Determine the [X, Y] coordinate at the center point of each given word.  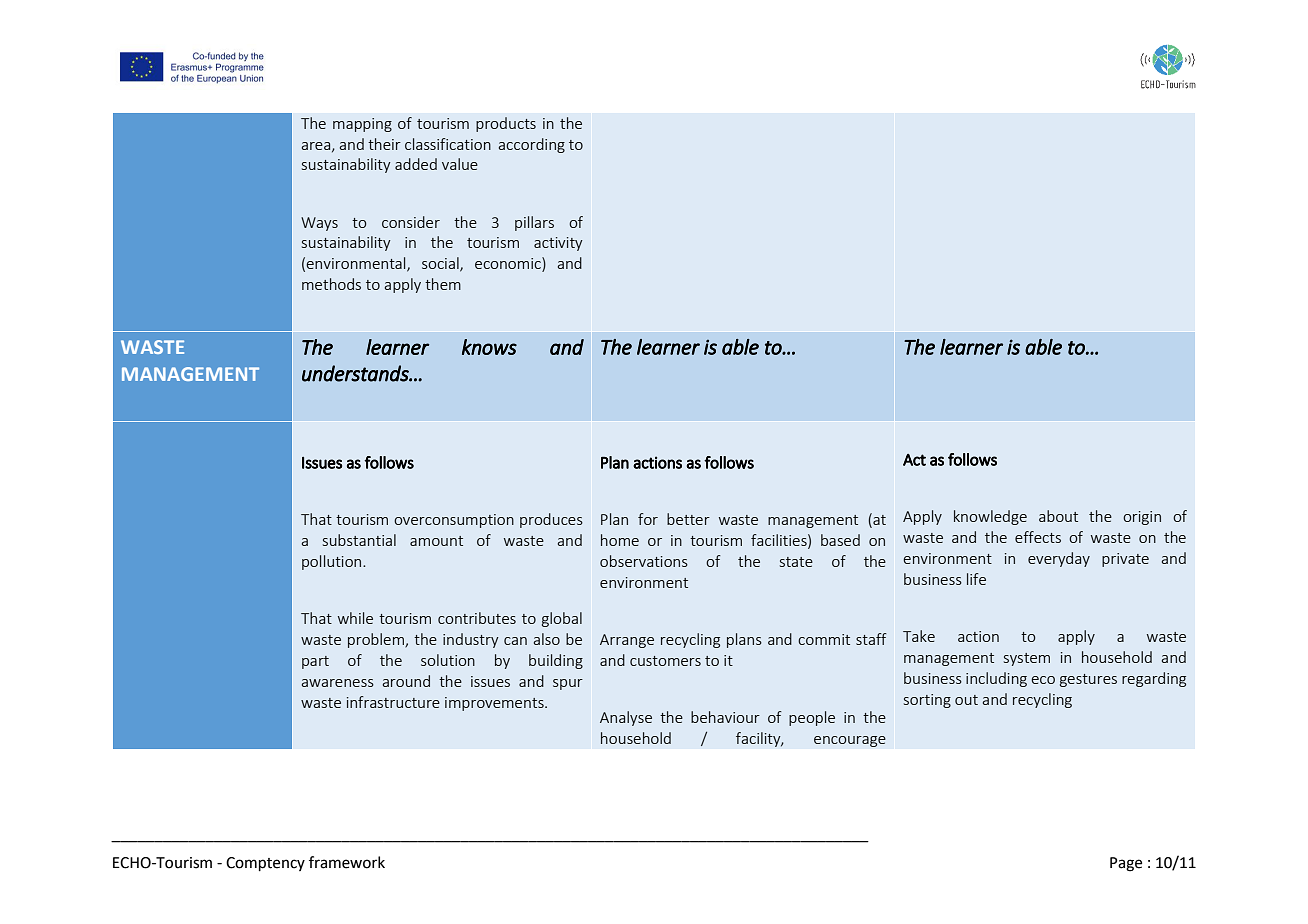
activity [558, 244]
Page [1126, 864]
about [1058, 516]
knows [489, 347]
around [406, 681]
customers [665, 661]
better [688, 519]
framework [347, 862]
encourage [850, 741]
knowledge [990, 517]
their [384, 144]
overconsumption [454, 521]
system [1027, 659]
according [532, 145]
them [443, 284]
